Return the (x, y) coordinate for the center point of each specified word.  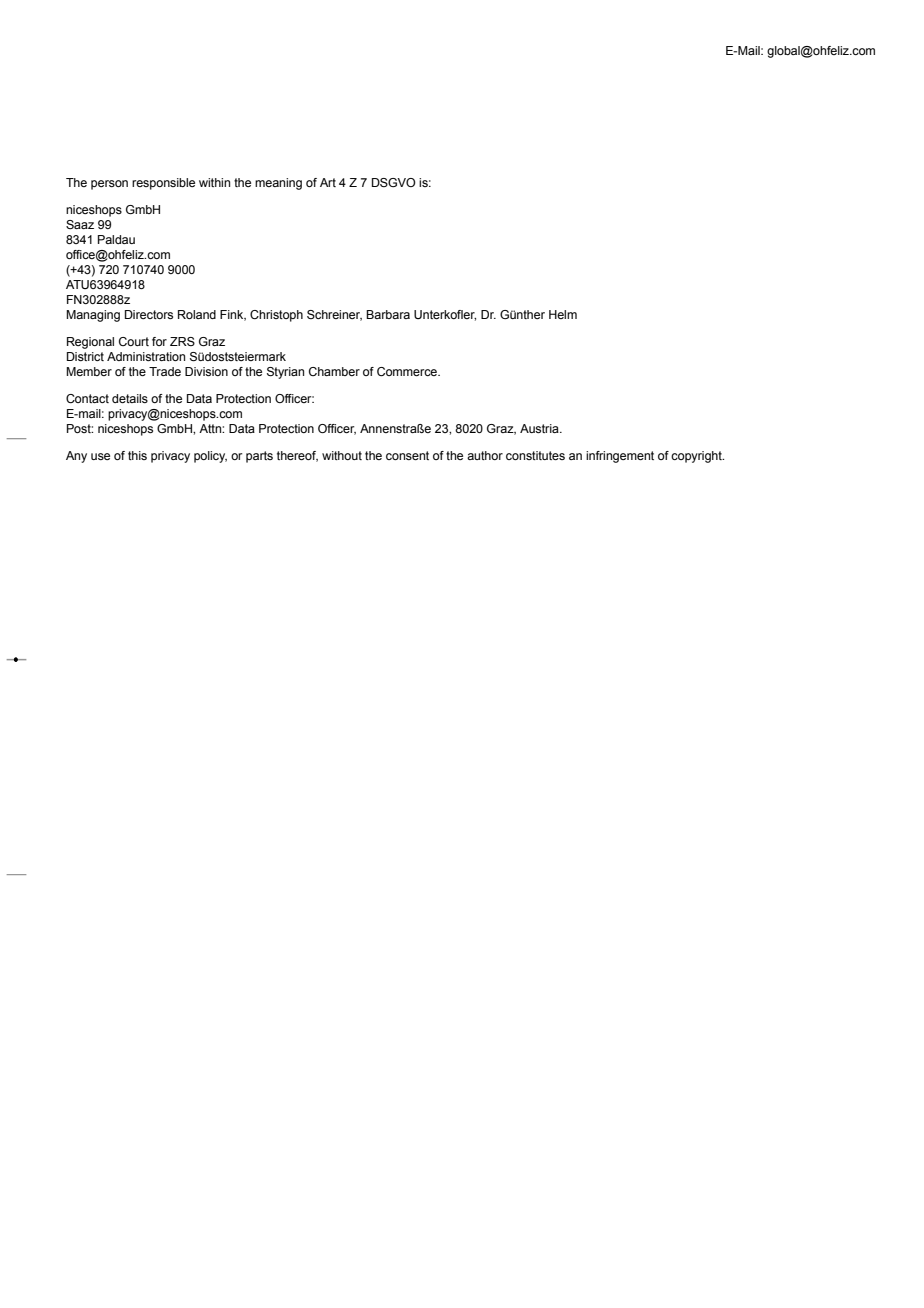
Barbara (388, 314)
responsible (163, 184)
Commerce (408, 371)
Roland (197, 314)
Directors (149, 314)
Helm (563, 314)
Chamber (334, 371)
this (137, 455)
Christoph (276, 316)
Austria (540, 428)
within (214, 182)
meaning (278, 184)
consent (407, 455)
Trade (165, 371)
